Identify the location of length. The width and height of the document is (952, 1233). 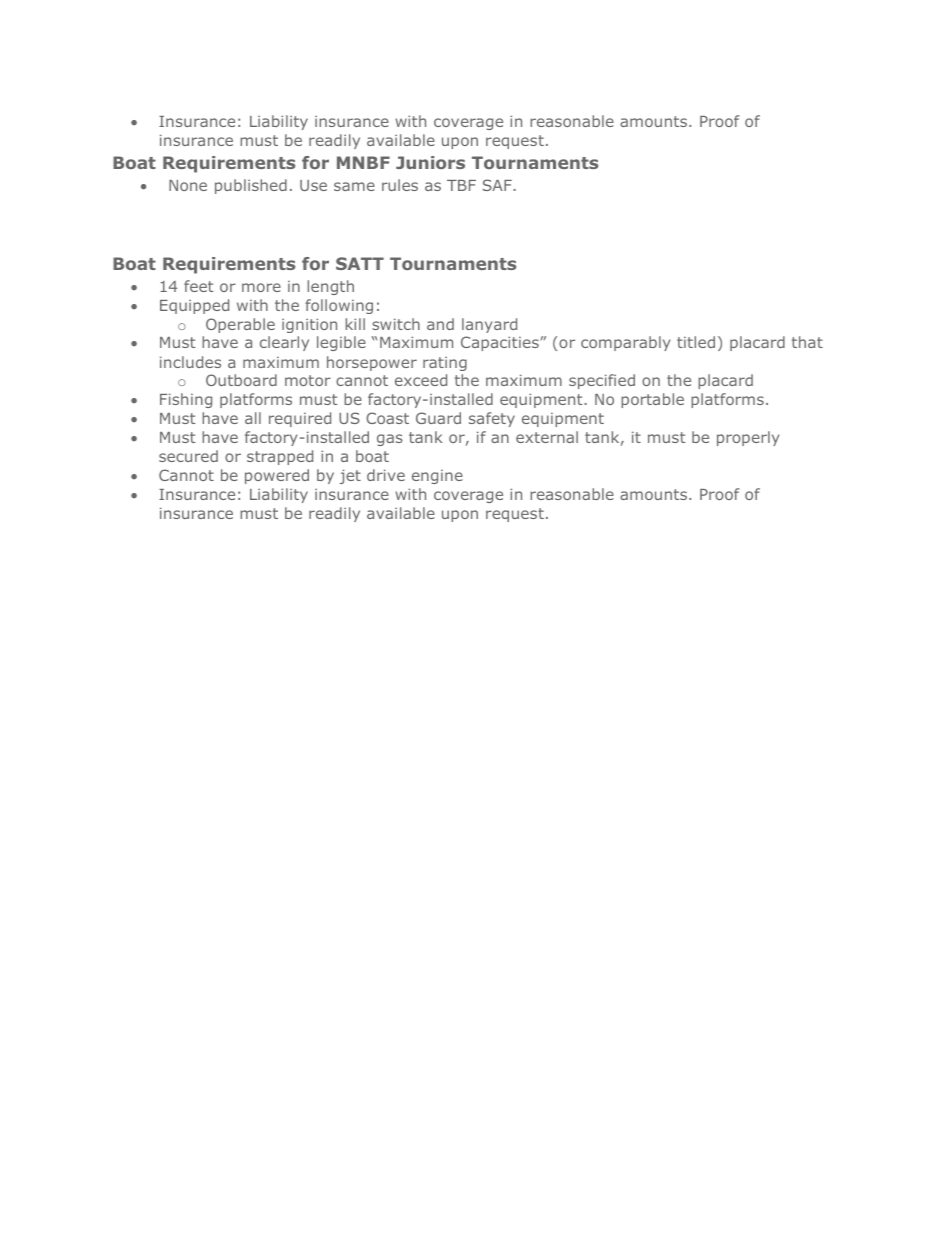
(330, 287).
